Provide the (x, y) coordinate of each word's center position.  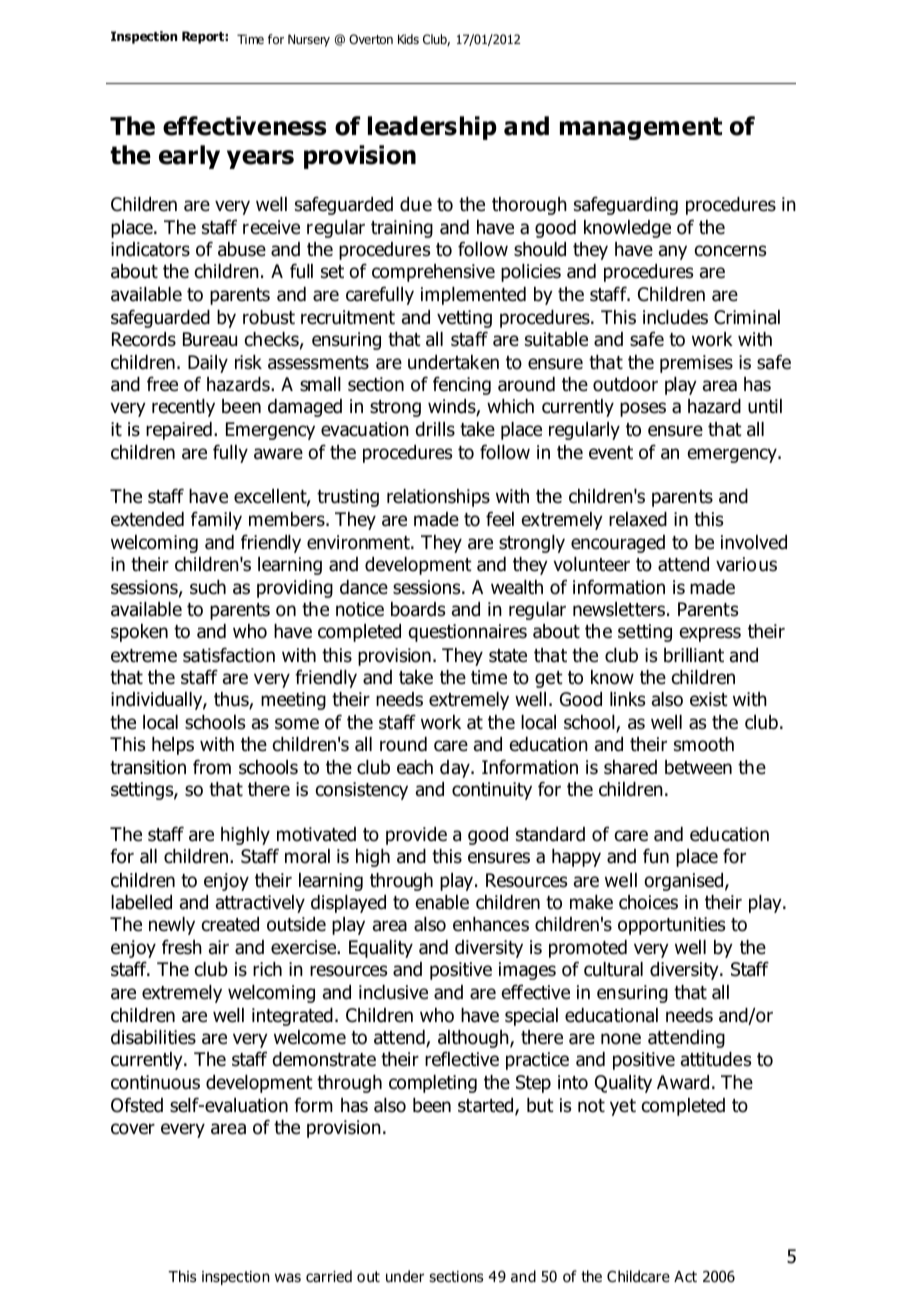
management (641, 128)
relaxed (638, 519)
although (474, 1039)
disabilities (153, 1037)
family (216, 520)
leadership (432, 128)
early (189, 157)
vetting (464, 319)
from (212, 767)
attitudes (716, 1059)
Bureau (210, 339)
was (288, 1278)
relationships (438, 498)
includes (675, 317)
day (456, 769)
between (698, 767)
